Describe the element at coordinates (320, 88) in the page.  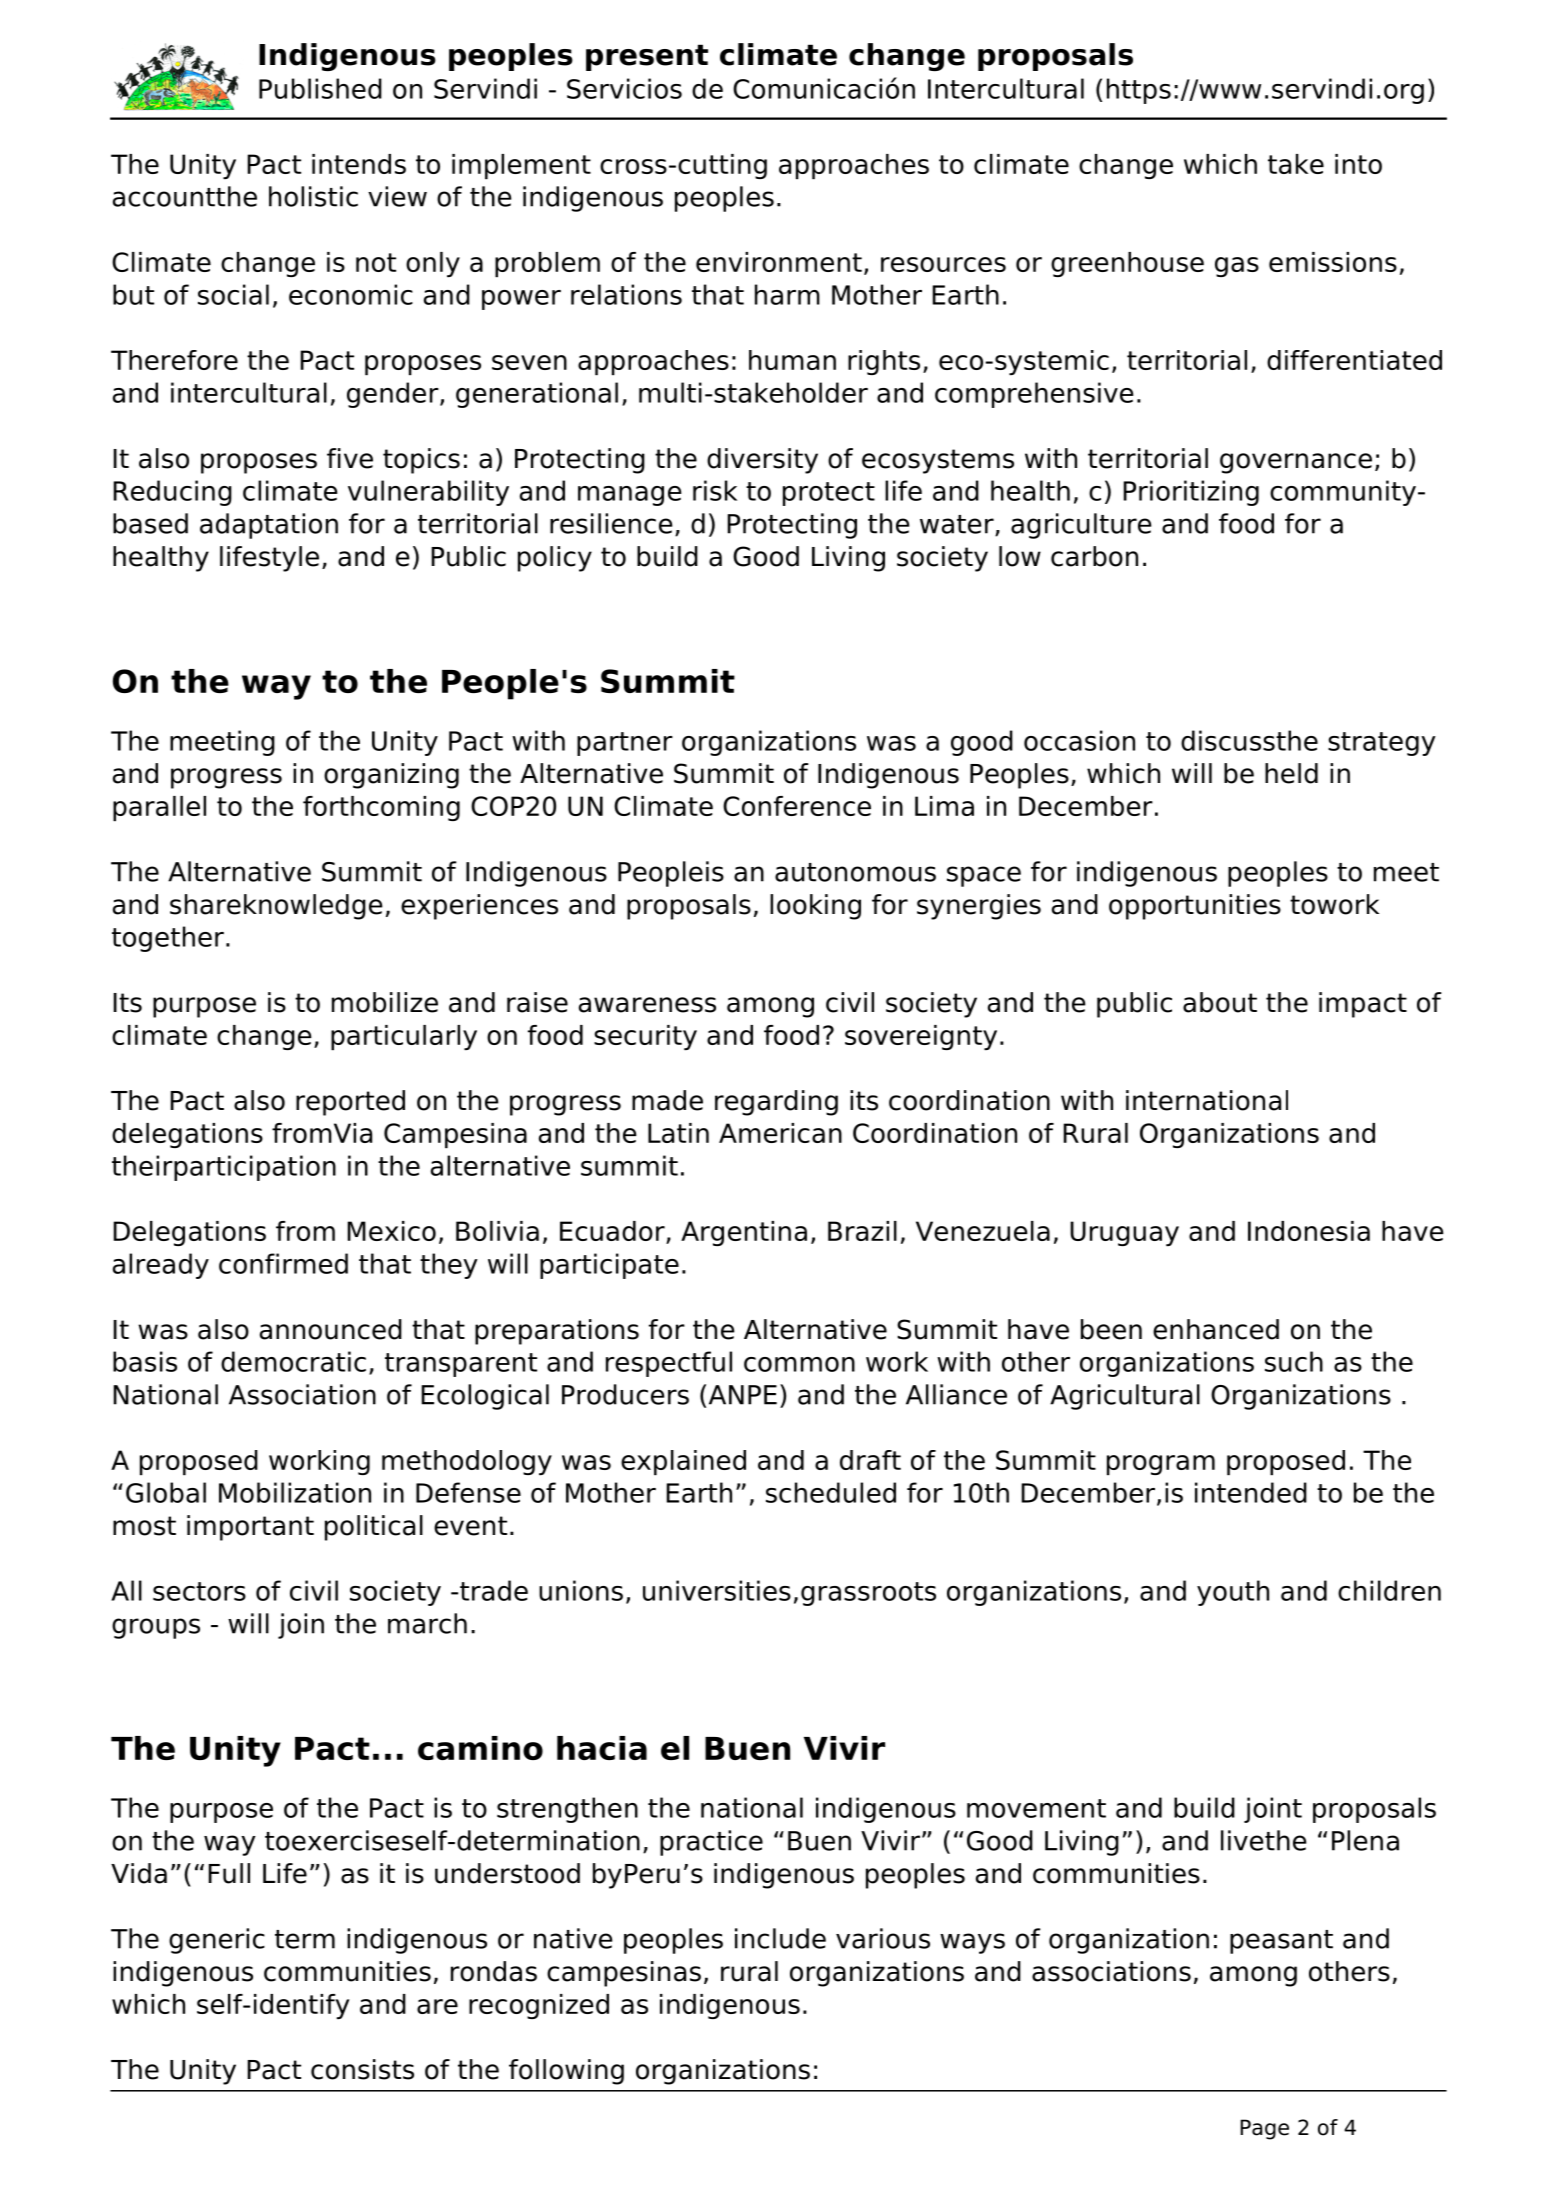
I see `Published` at that location.
